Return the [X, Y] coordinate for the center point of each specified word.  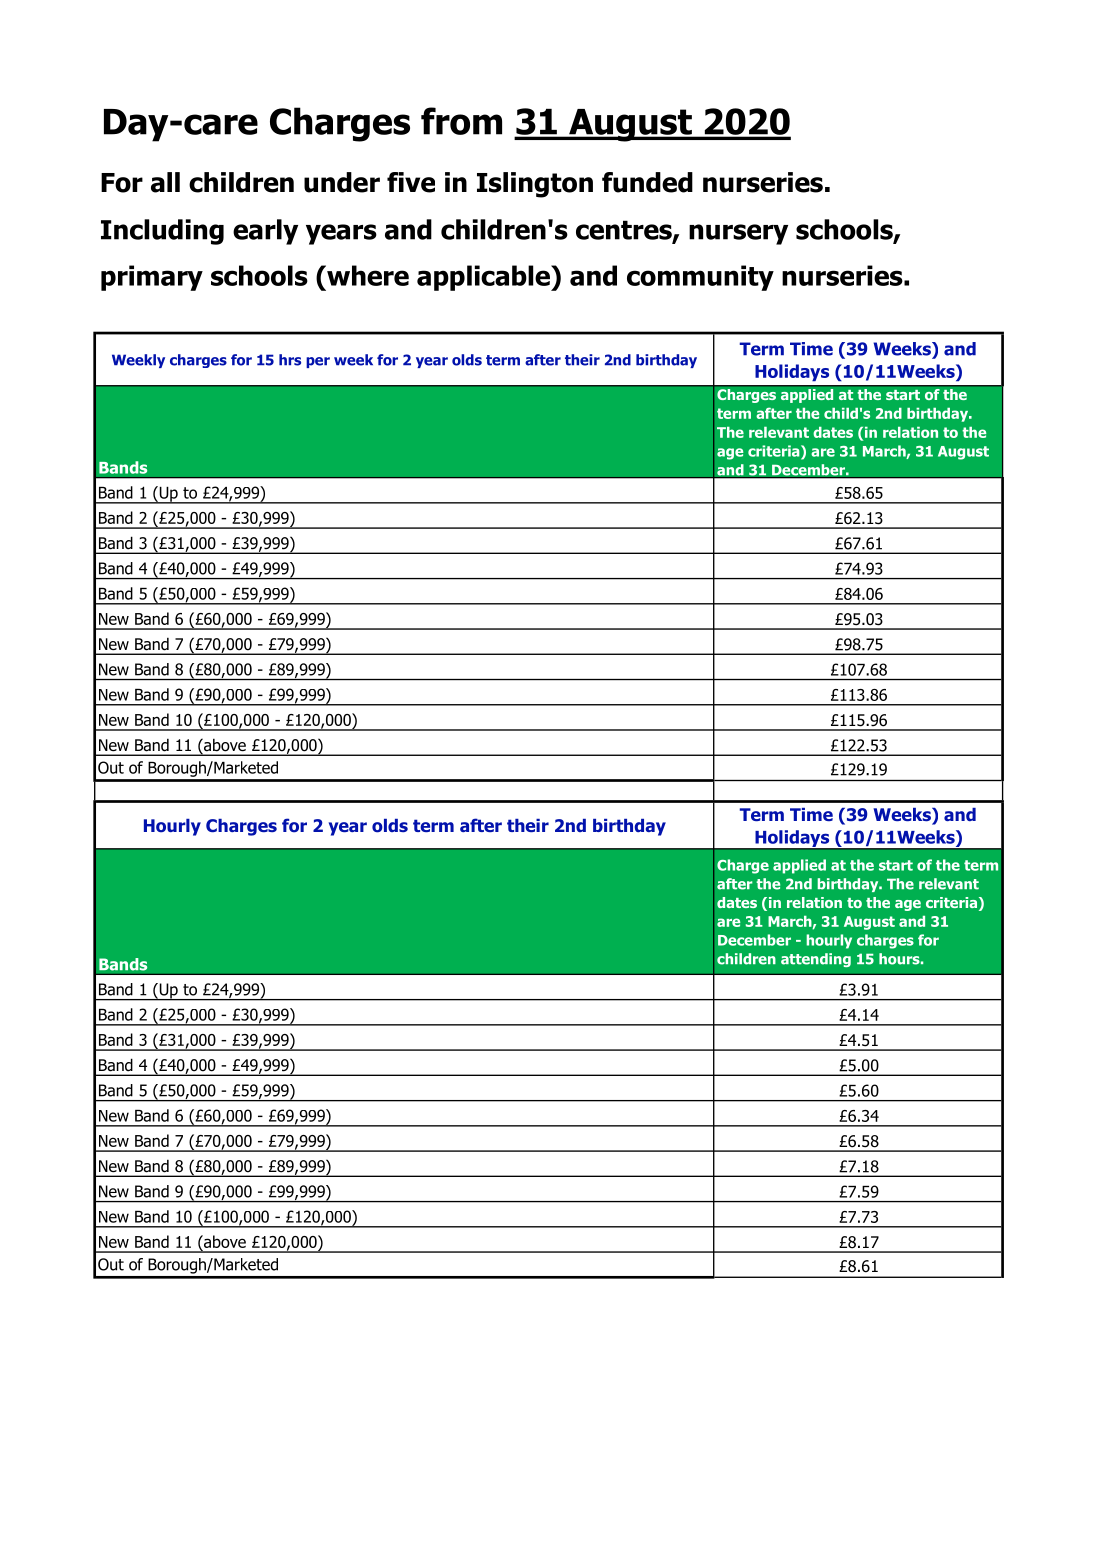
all [165, 182]
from [461, 121]
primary [152, 278]
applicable [484, 278]
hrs [290, 360]
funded [647, 182]
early [265, 232]
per [318, 362]
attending [816, 960]
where [367, 275]
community [700, 278]
